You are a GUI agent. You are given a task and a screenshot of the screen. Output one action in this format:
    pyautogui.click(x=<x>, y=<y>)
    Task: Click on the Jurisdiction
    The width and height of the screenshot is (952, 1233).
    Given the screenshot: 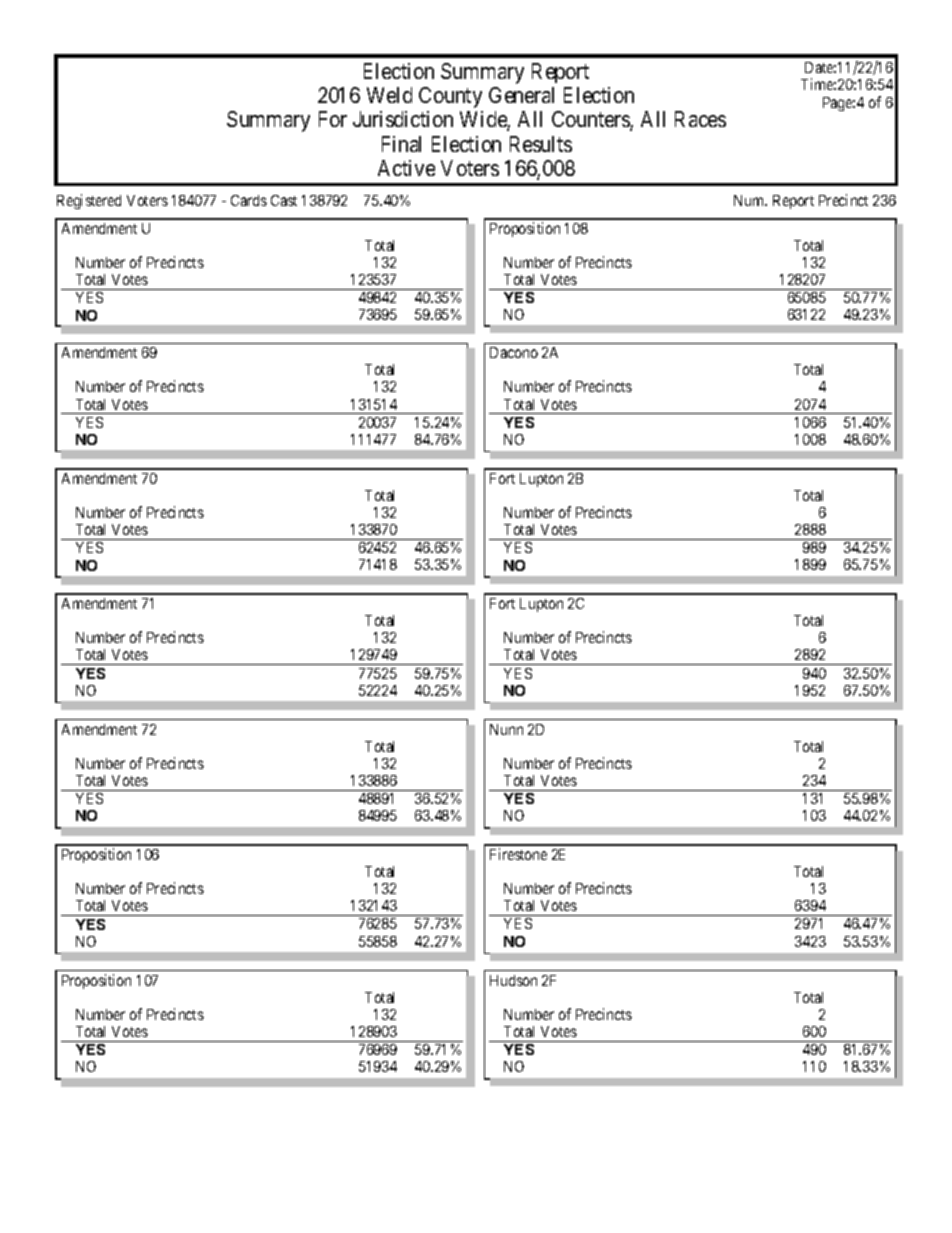 What is the action you would take?
    pyautogui.click(x=403, y=119)
